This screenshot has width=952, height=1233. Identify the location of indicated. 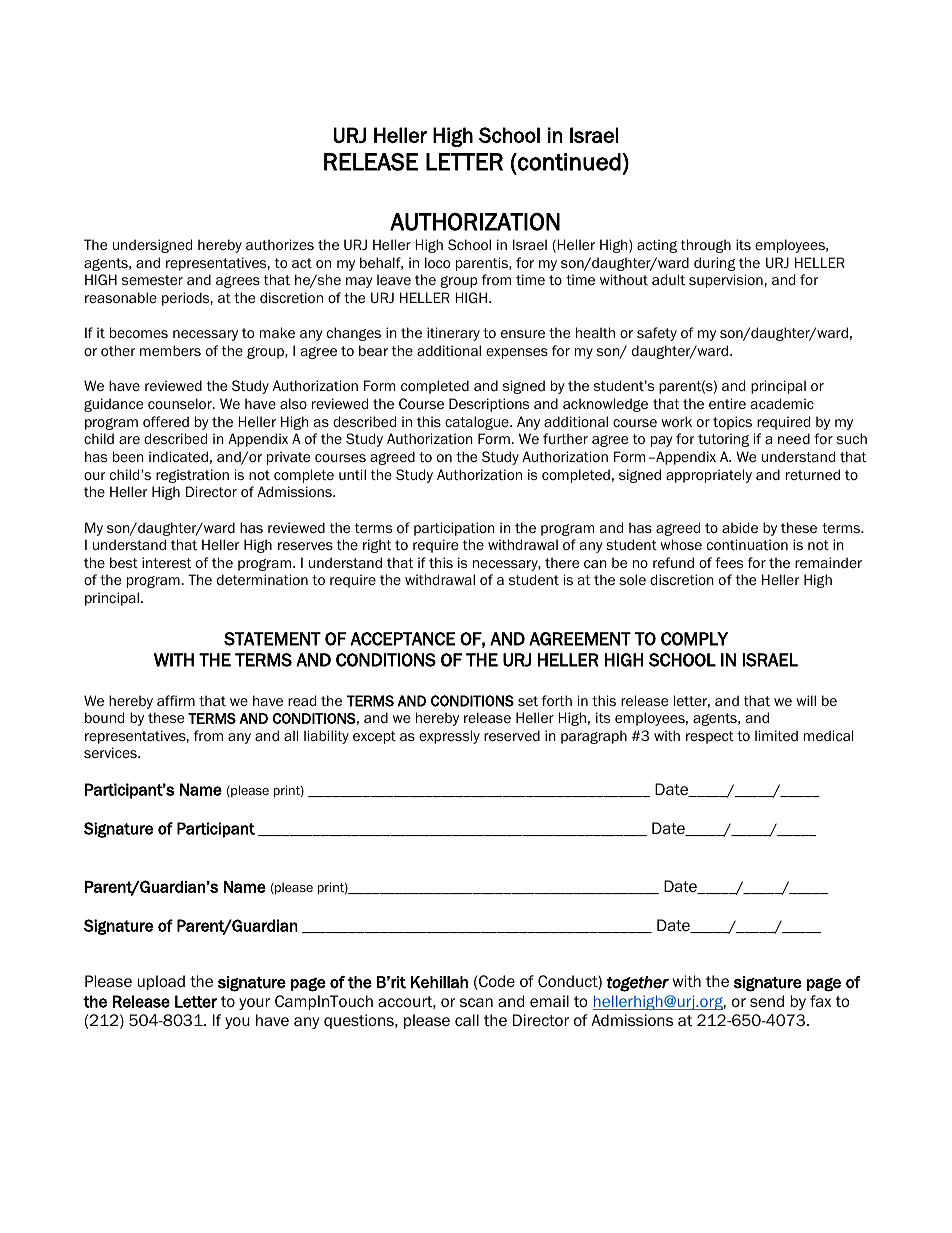
(178, 457).
